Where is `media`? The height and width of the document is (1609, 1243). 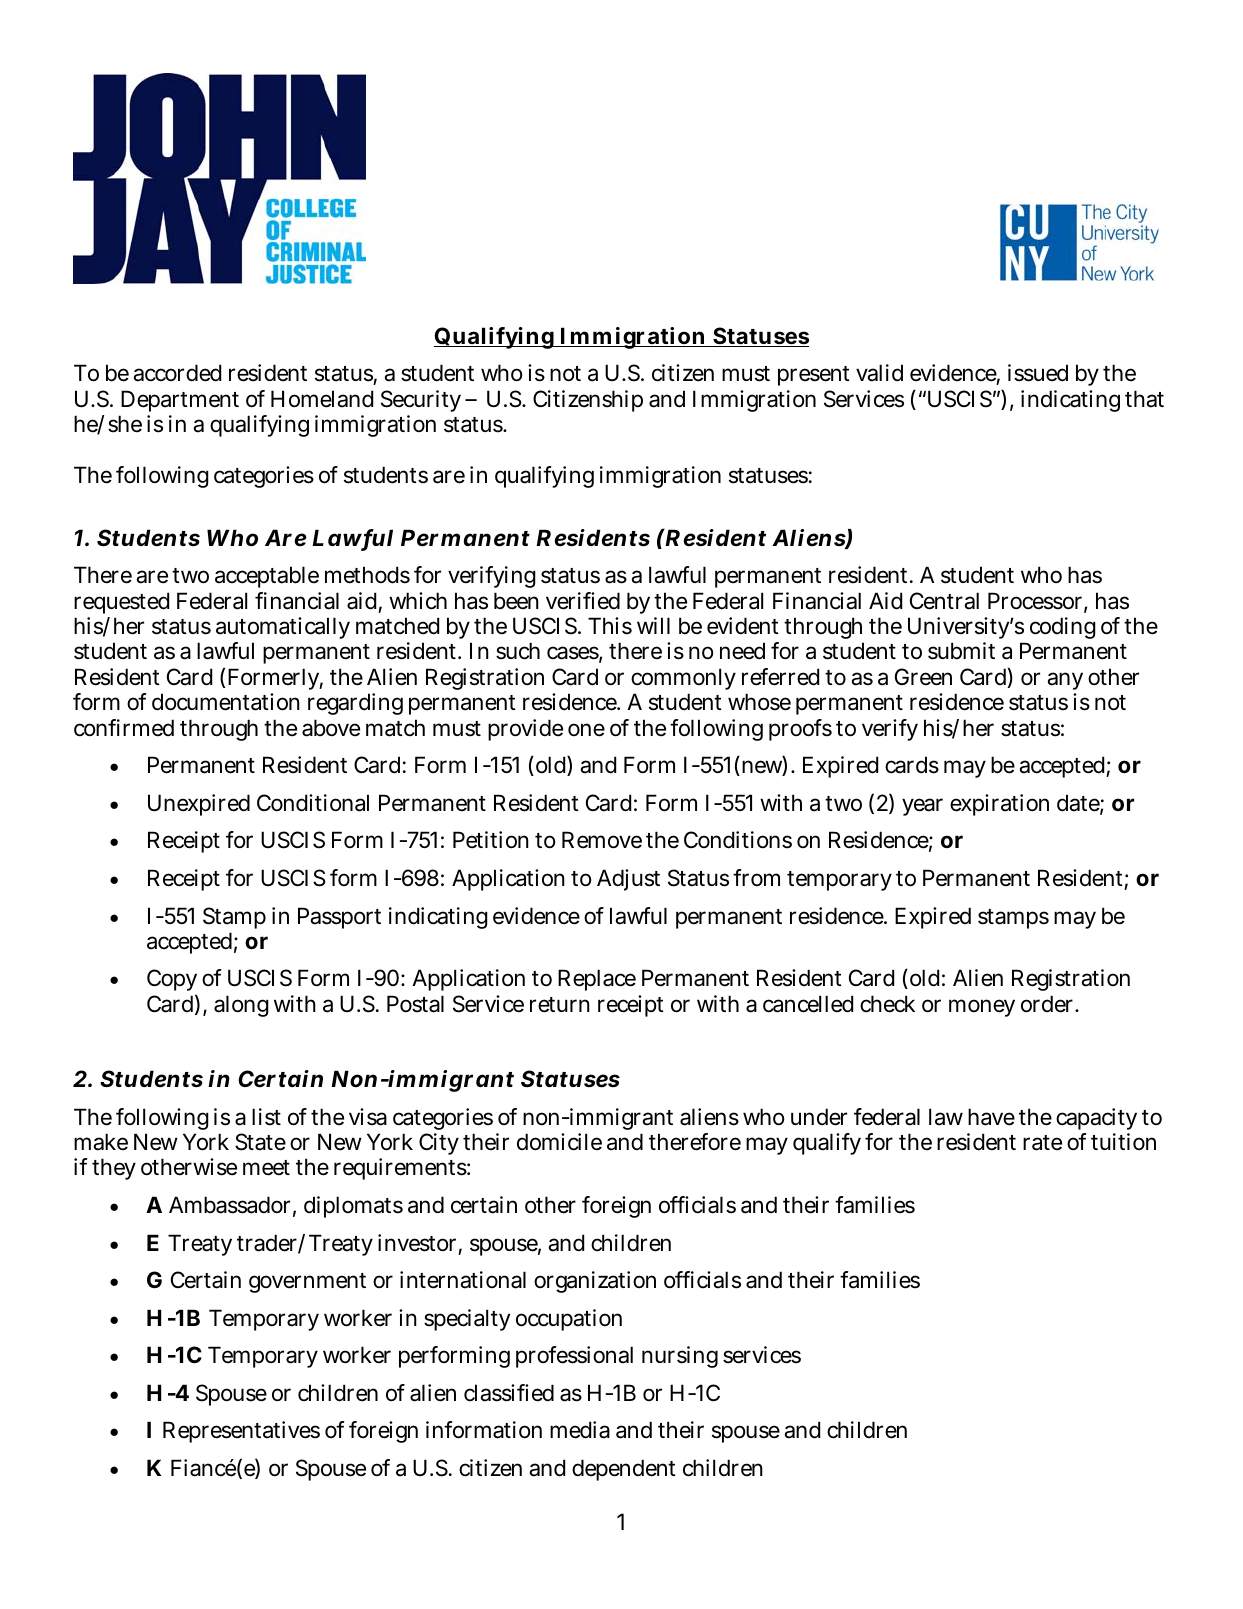
media is located at coordinates (580, 1430).
